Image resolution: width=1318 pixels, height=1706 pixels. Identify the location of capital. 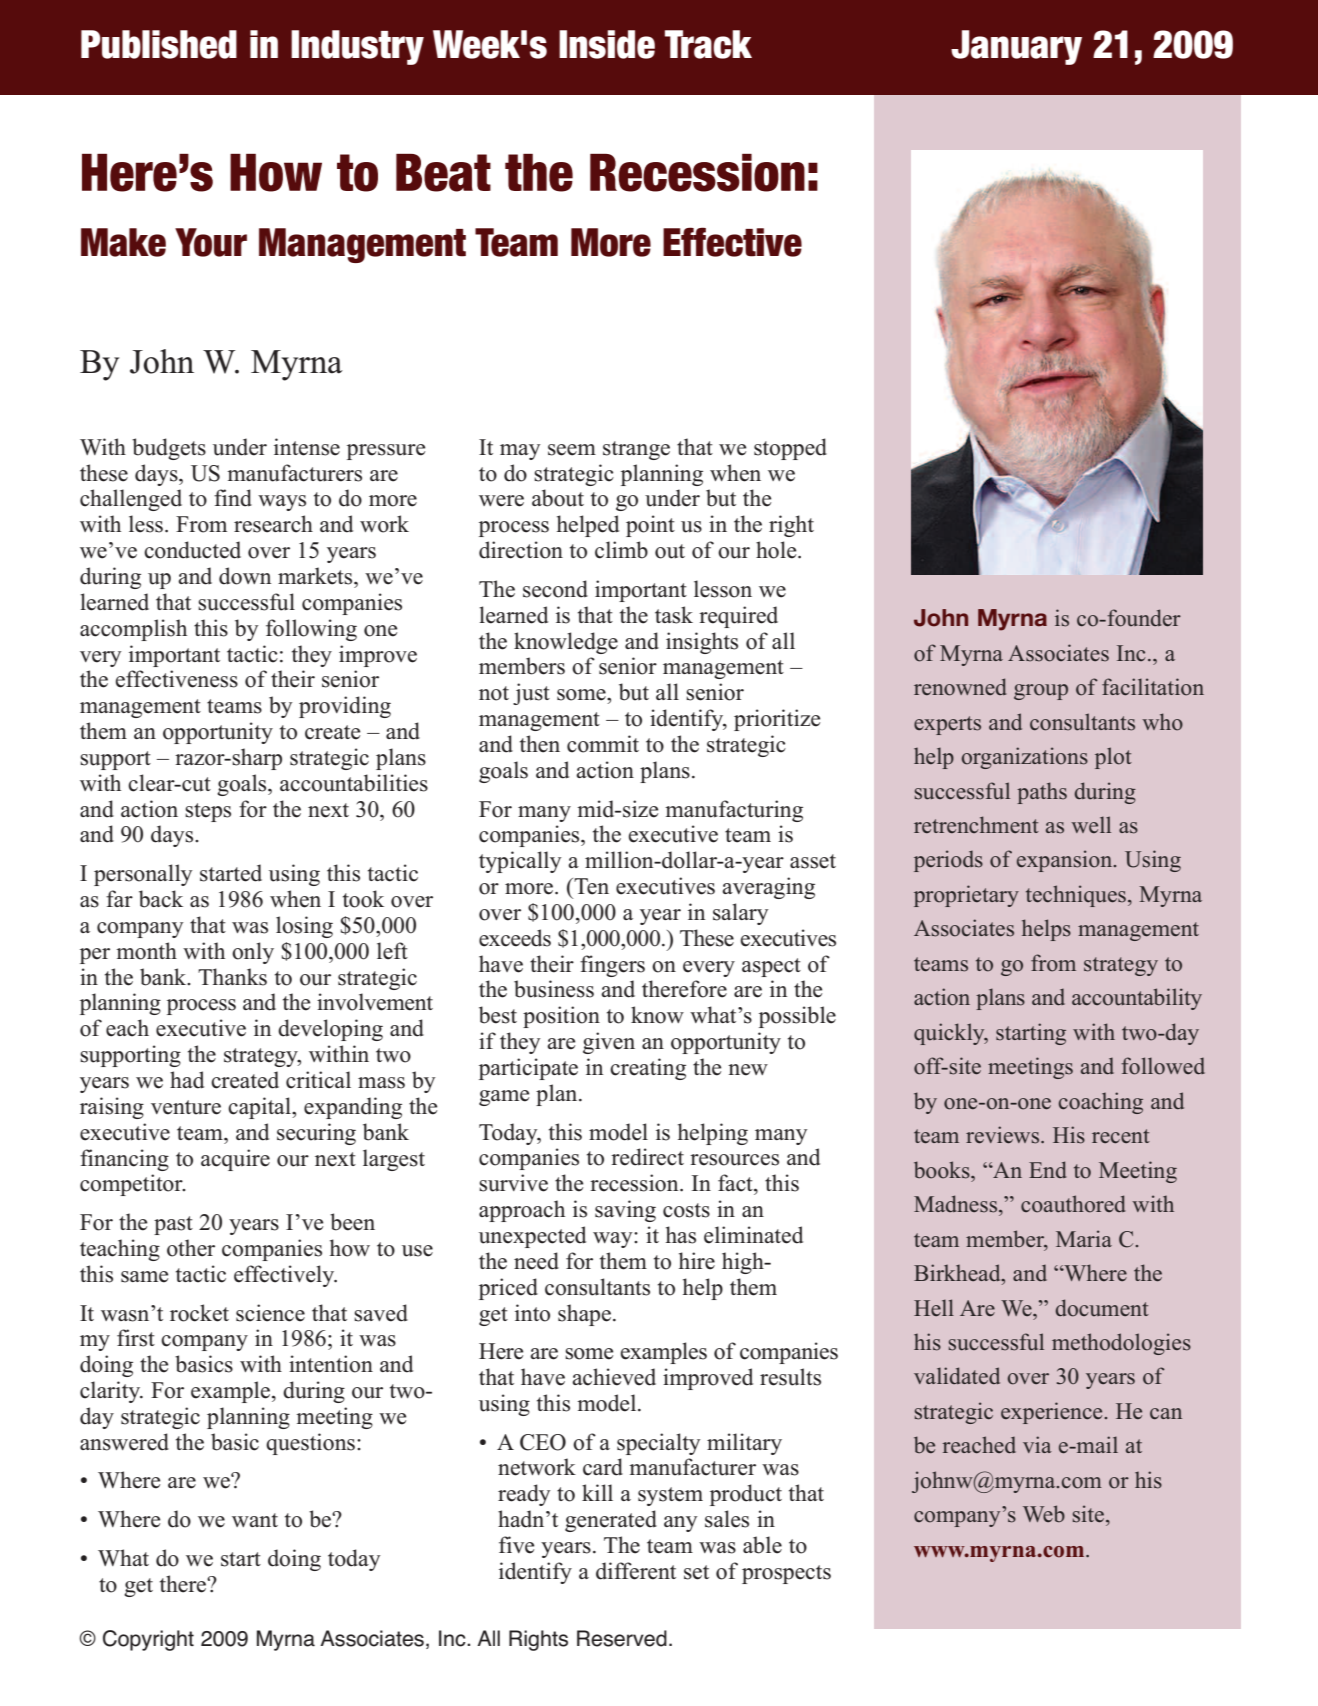
(260, 1108).
